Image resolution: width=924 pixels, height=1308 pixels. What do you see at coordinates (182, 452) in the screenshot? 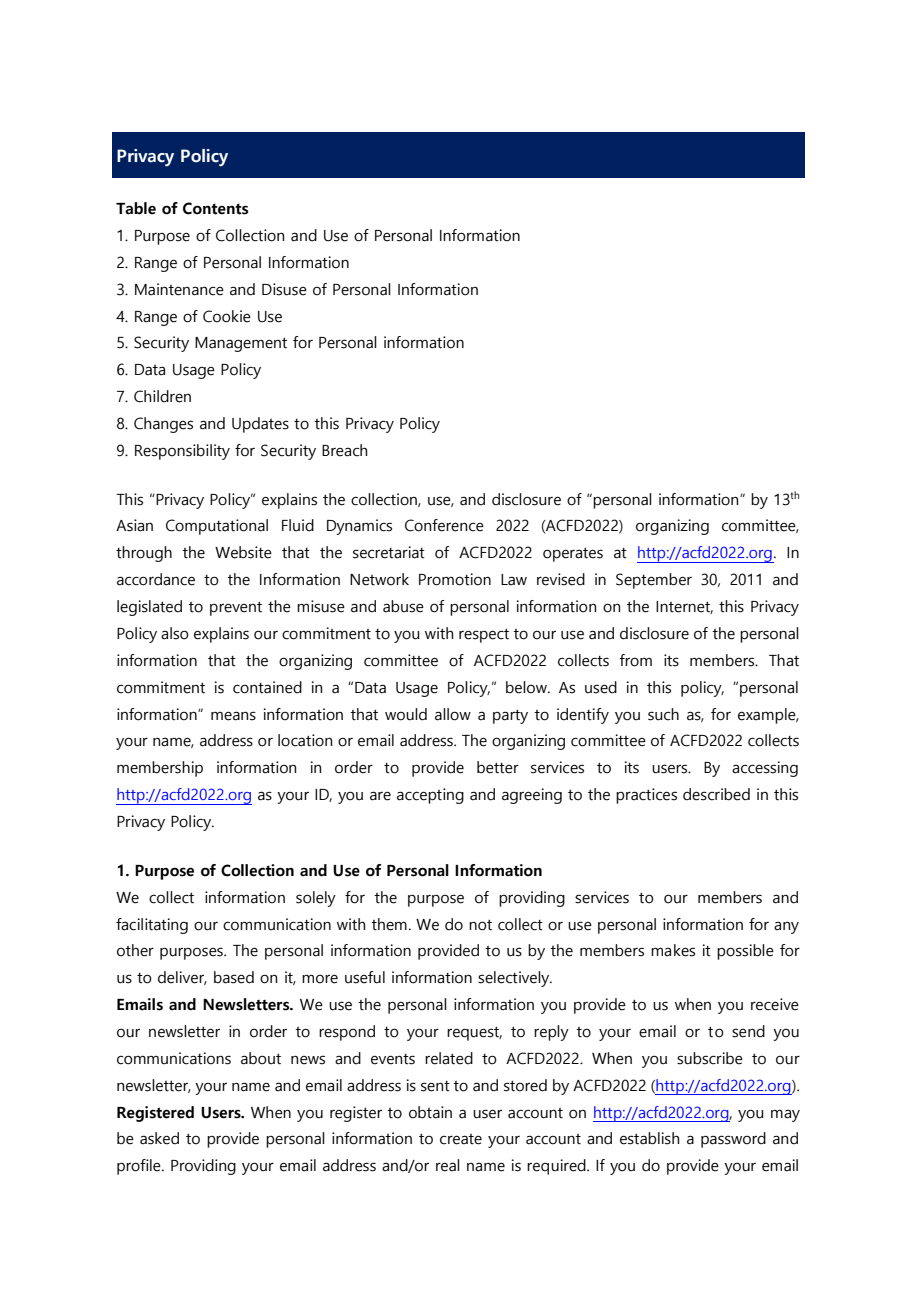
I see `Responsibility` at bounding box center [182, 452].
